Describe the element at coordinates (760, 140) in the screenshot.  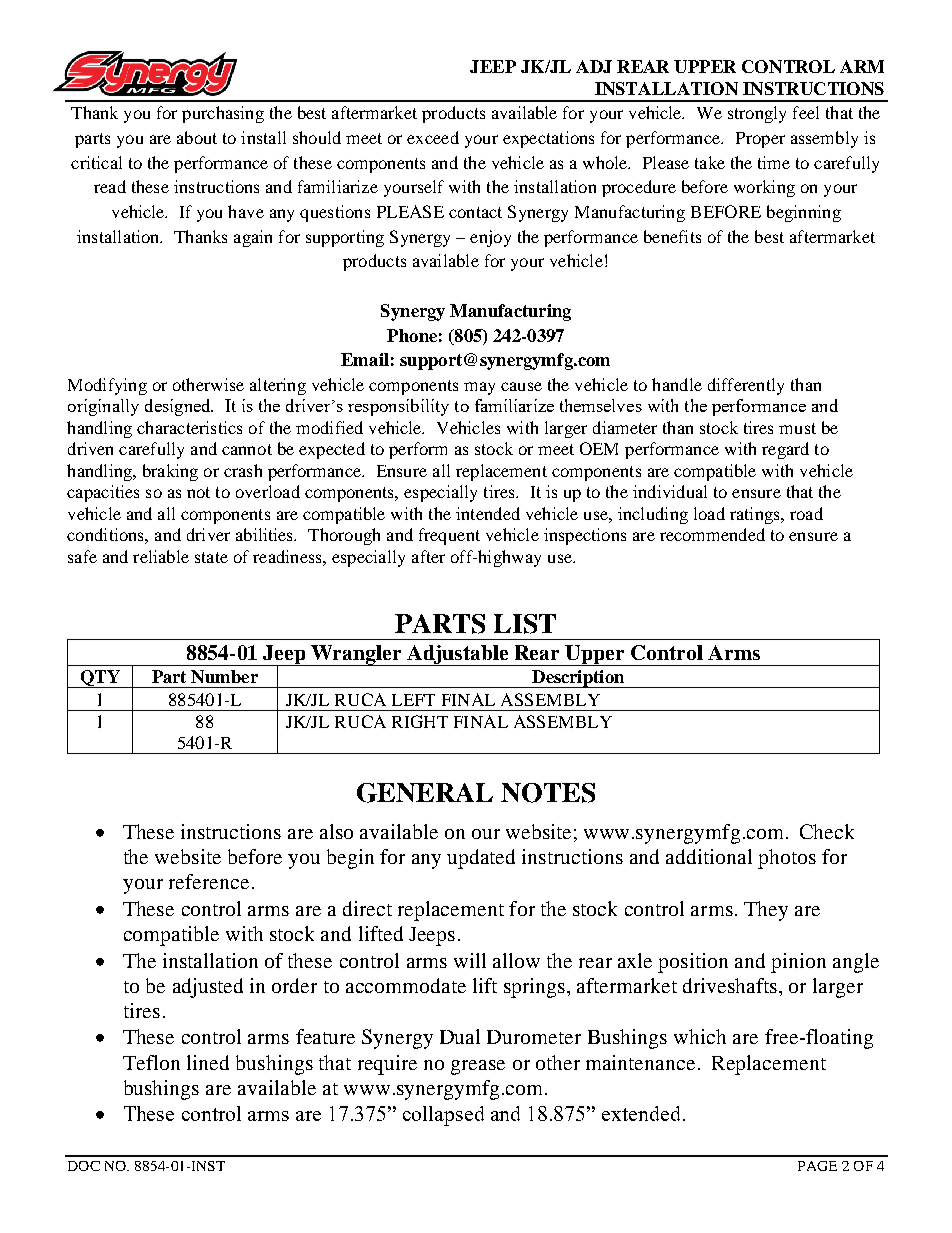
I see `Proper` at that location.
